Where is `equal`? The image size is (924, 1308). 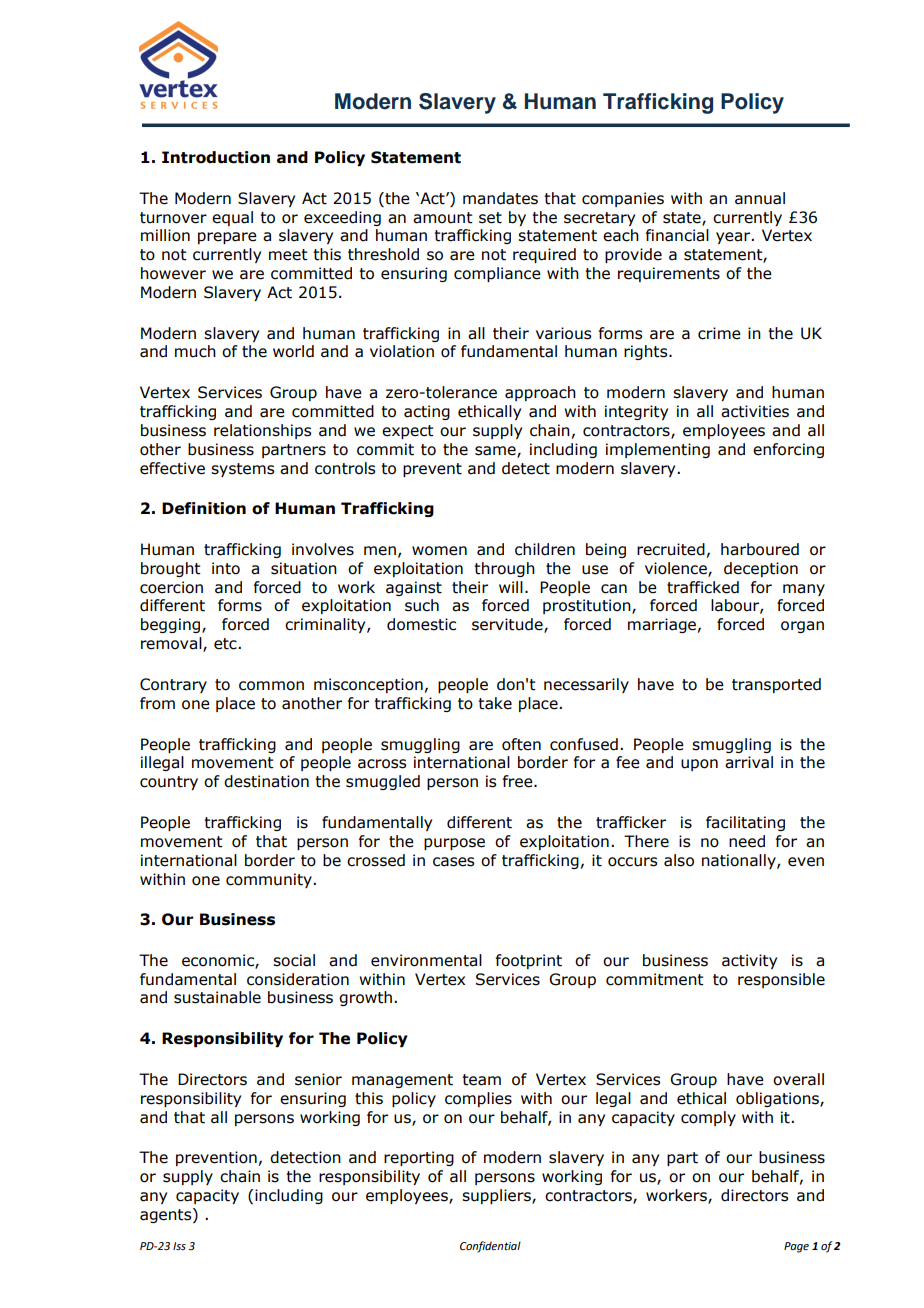 equal is located at coordinates (232, 218).
